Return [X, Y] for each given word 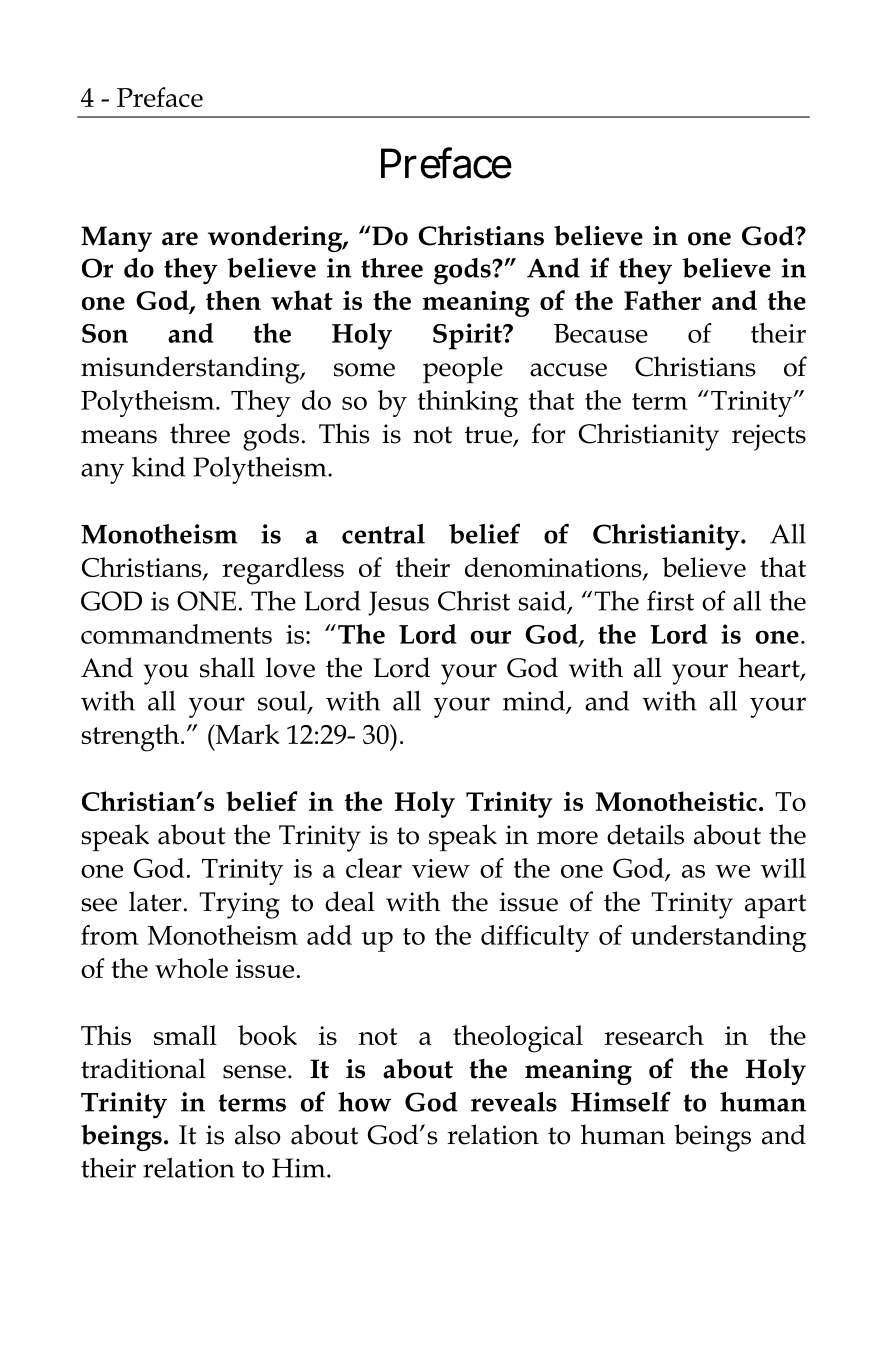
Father [662, 300]
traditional [143, 1068]
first [670, 600]
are [180, 239]
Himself [621, 1101]
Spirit [469, 336]
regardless [283, 571]
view [441, 868]
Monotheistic [676, 801]
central [383, 534]
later [155, 901]
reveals [514, 1102]
